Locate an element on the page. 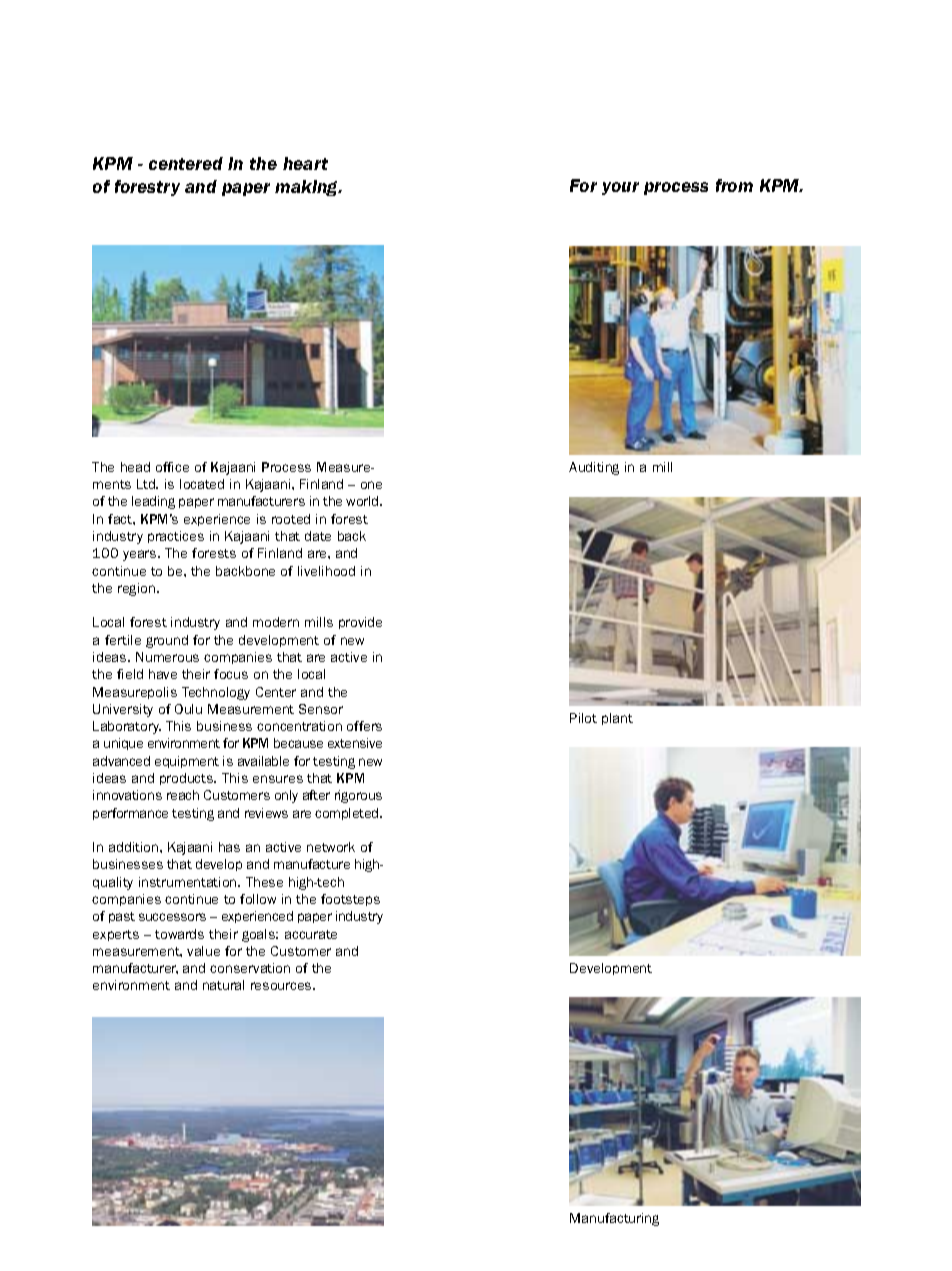 Image resolution: width=952 pixels, height=1271 pixels. your is located at coordinates (620, 188).
